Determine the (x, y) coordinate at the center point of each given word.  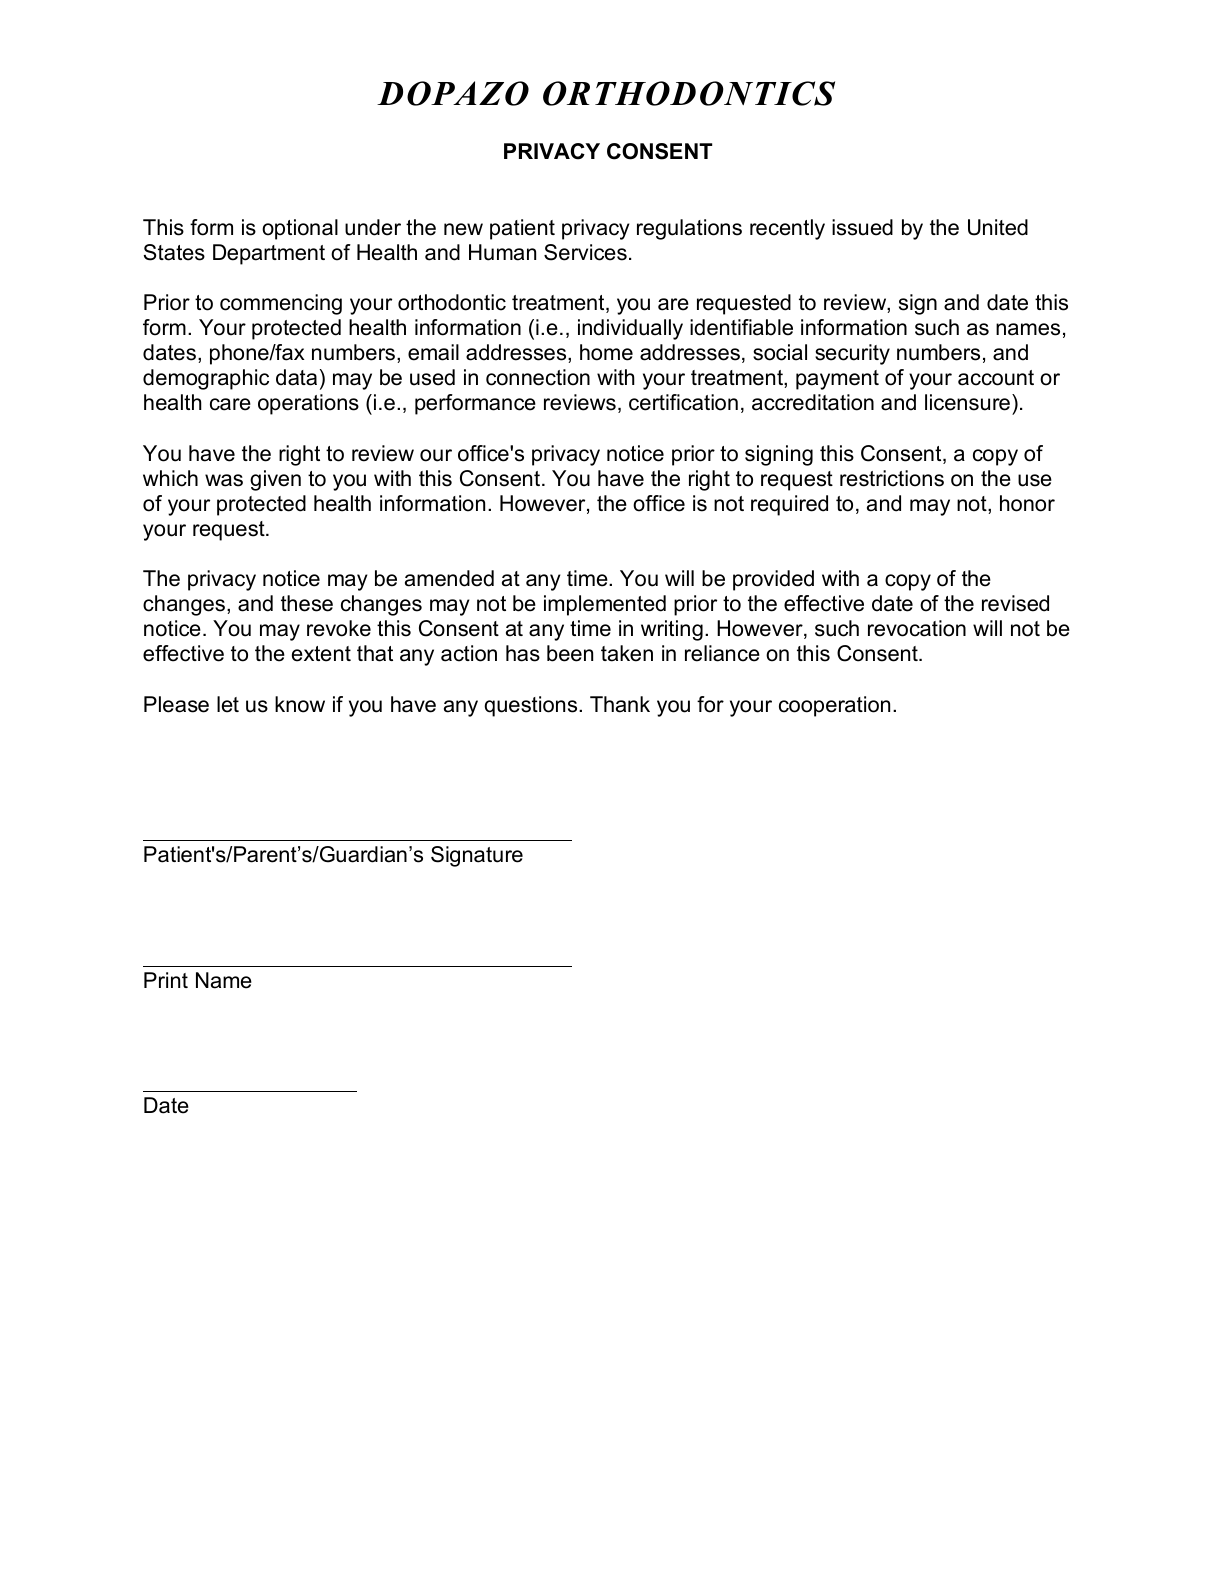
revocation (917, 628)
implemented (605, 605)
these (307, 603)
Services (585, 252)
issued (862, 227)
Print (166, 980)
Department (269, 254)
